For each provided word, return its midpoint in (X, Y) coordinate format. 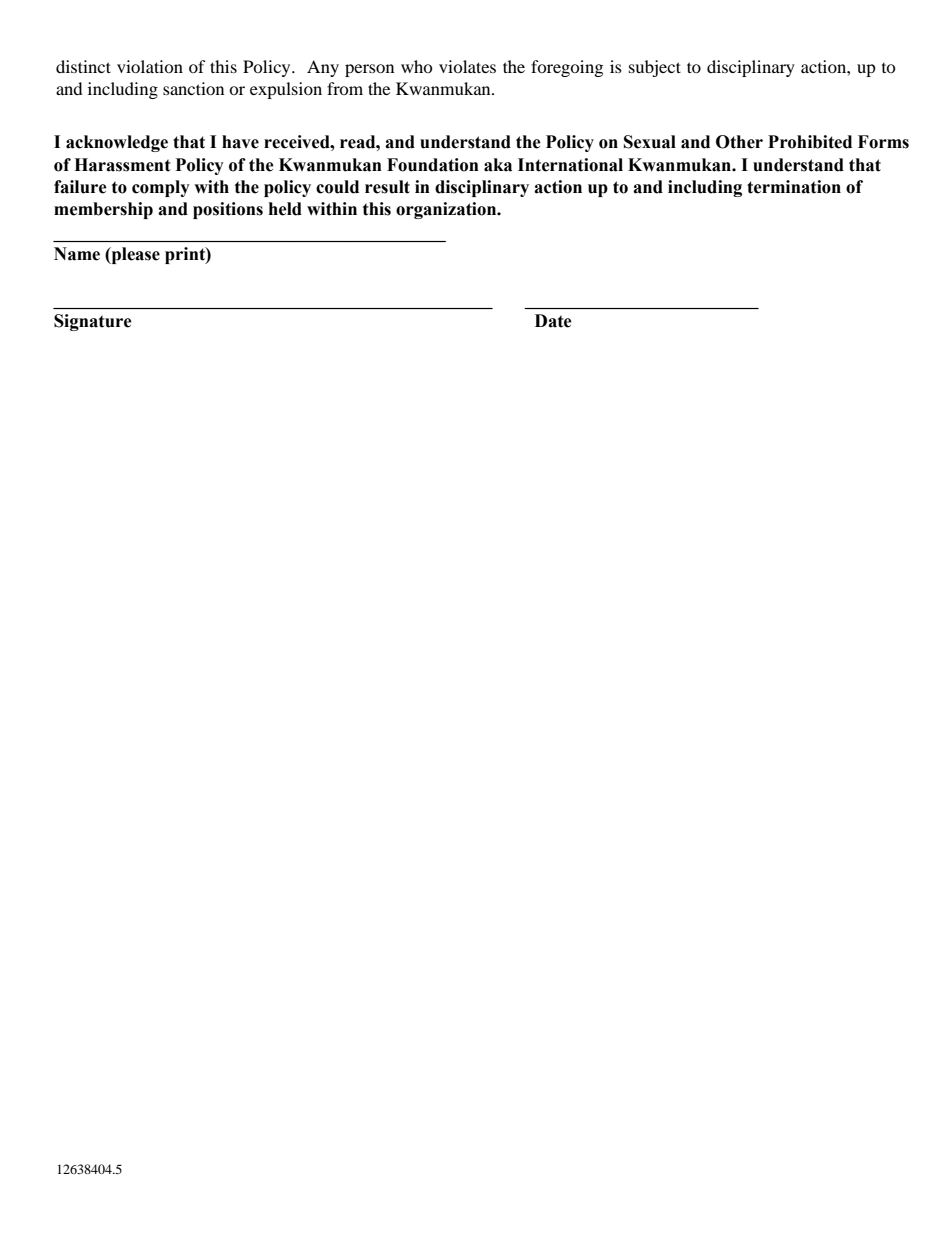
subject (655, 68)
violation (150, 66)
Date (553, 321)
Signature (93, 322)
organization (447, 210)
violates (467, 66)
